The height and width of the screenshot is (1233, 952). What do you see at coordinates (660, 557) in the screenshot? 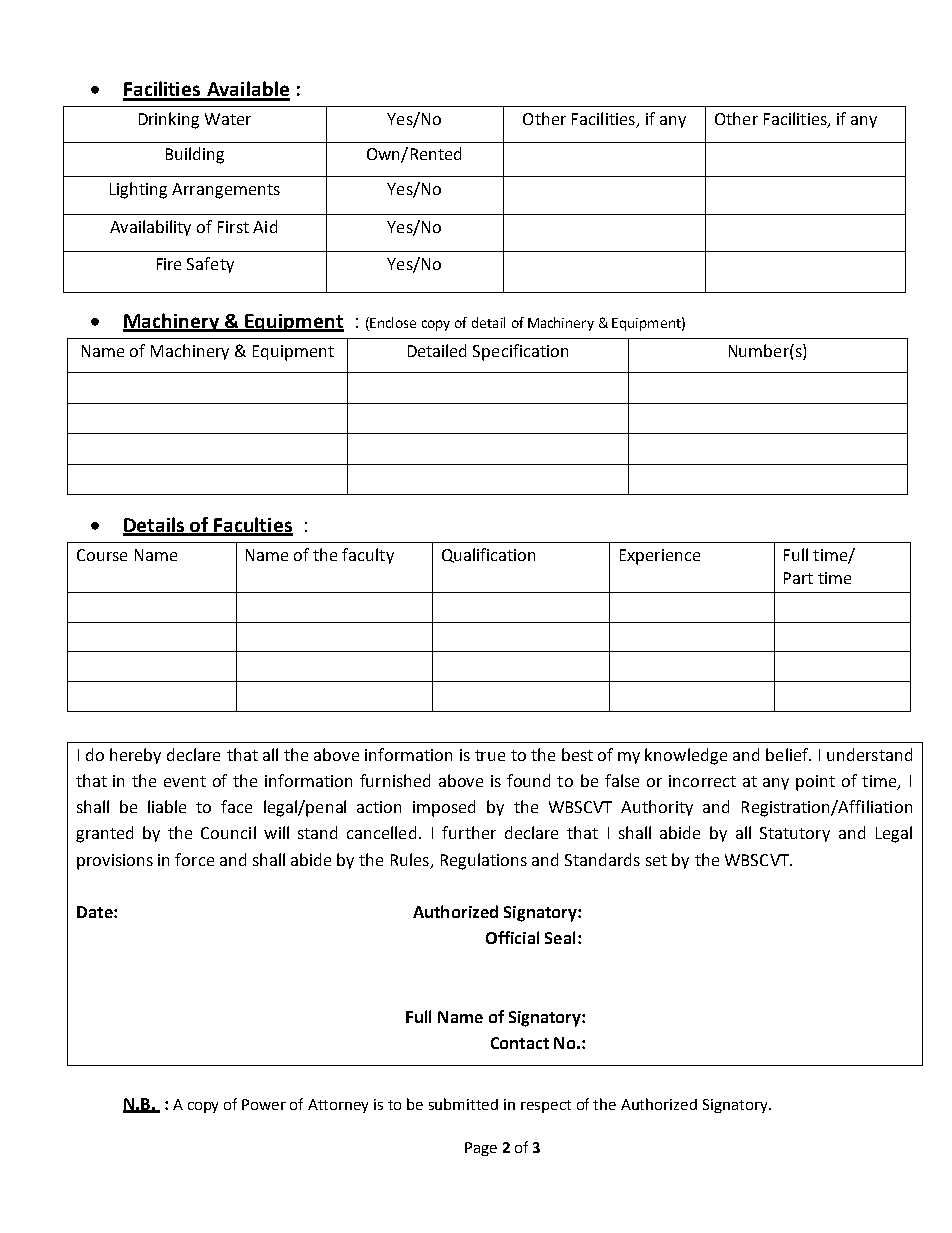
I see `Experience` at bounding box center [660, 557].
